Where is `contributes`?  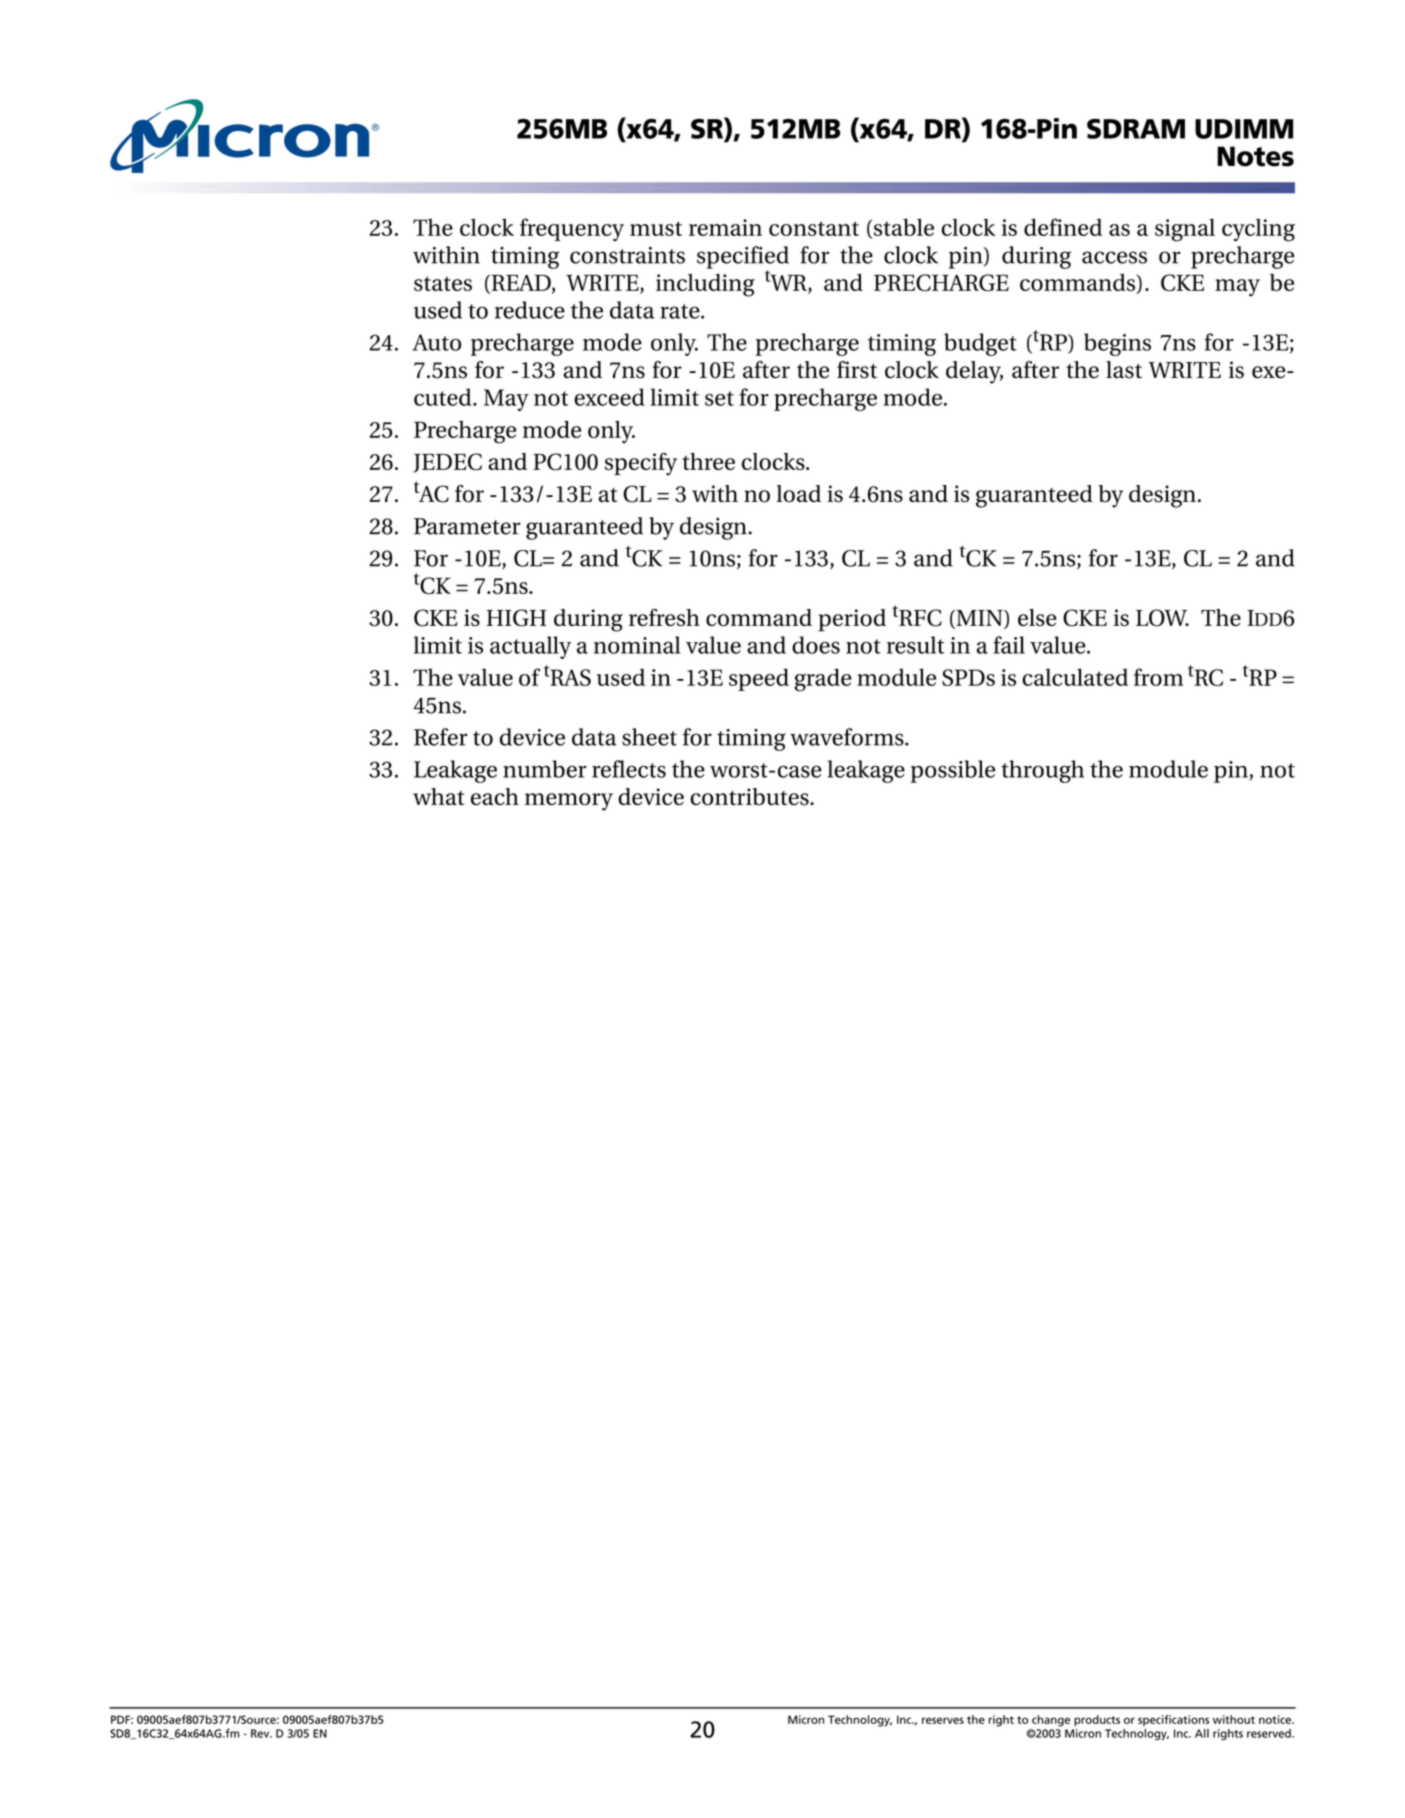 contributes is located at coordinates (750, 797).
